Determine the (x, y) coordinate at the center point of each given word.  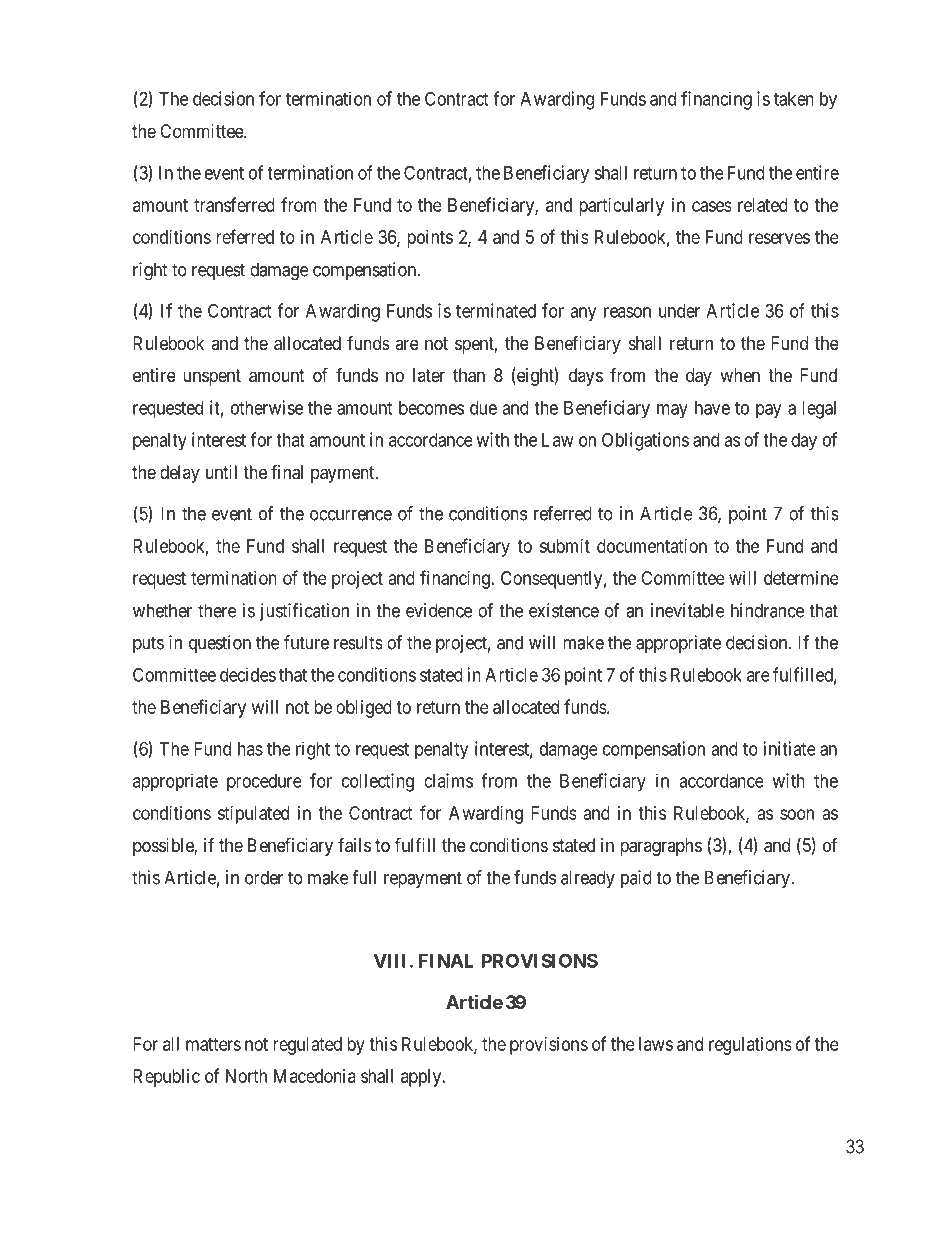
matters (213, 1044)
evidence (439, 610)
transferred (234, 204)
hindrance (767, 610)
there (217, 610)
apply (422, 1078)
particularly (622, 207)
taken (794, 99)
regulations (750, 1046)
